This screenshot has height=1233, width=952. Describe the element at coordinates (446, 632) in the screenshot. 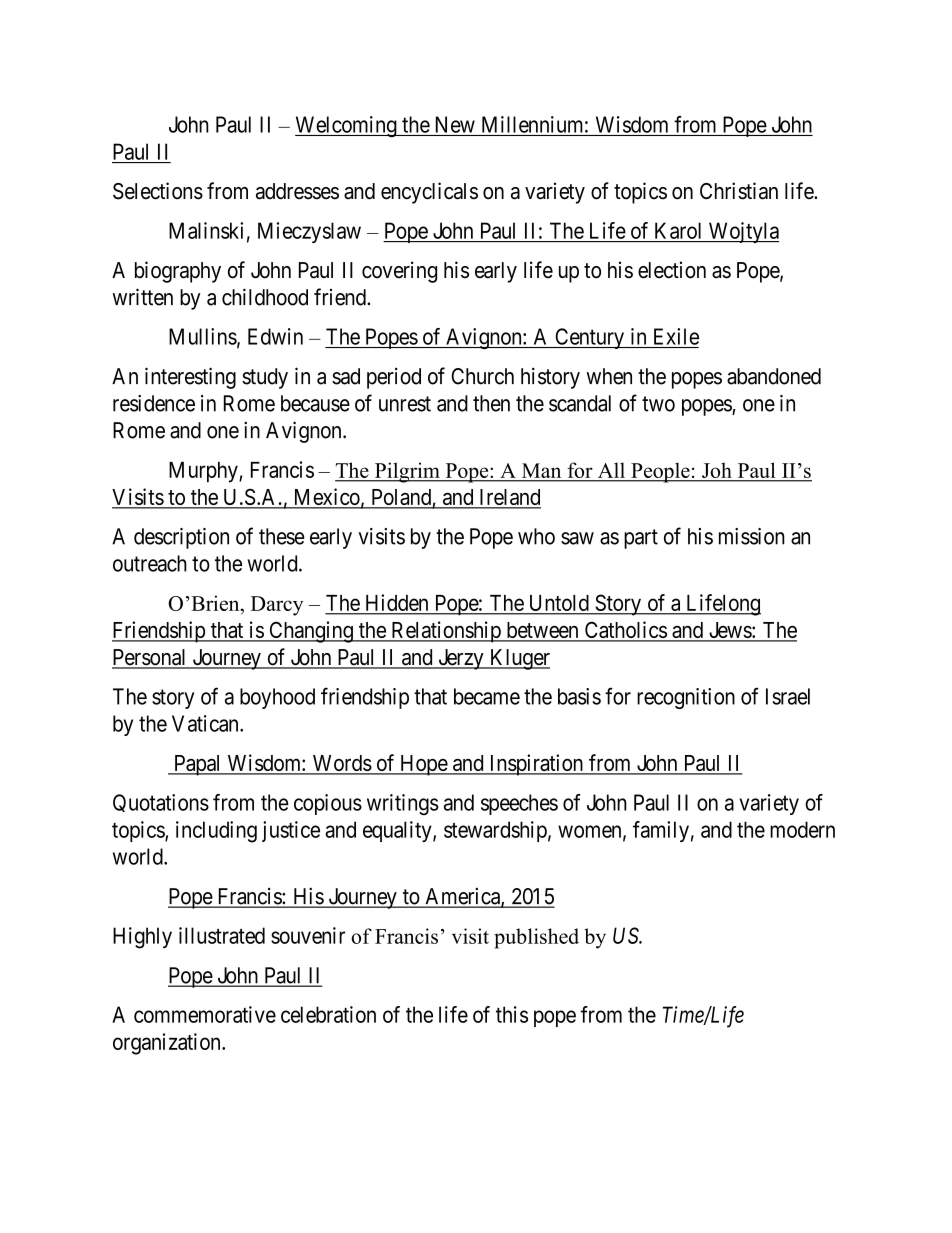

I see `Relationship` at that location.
